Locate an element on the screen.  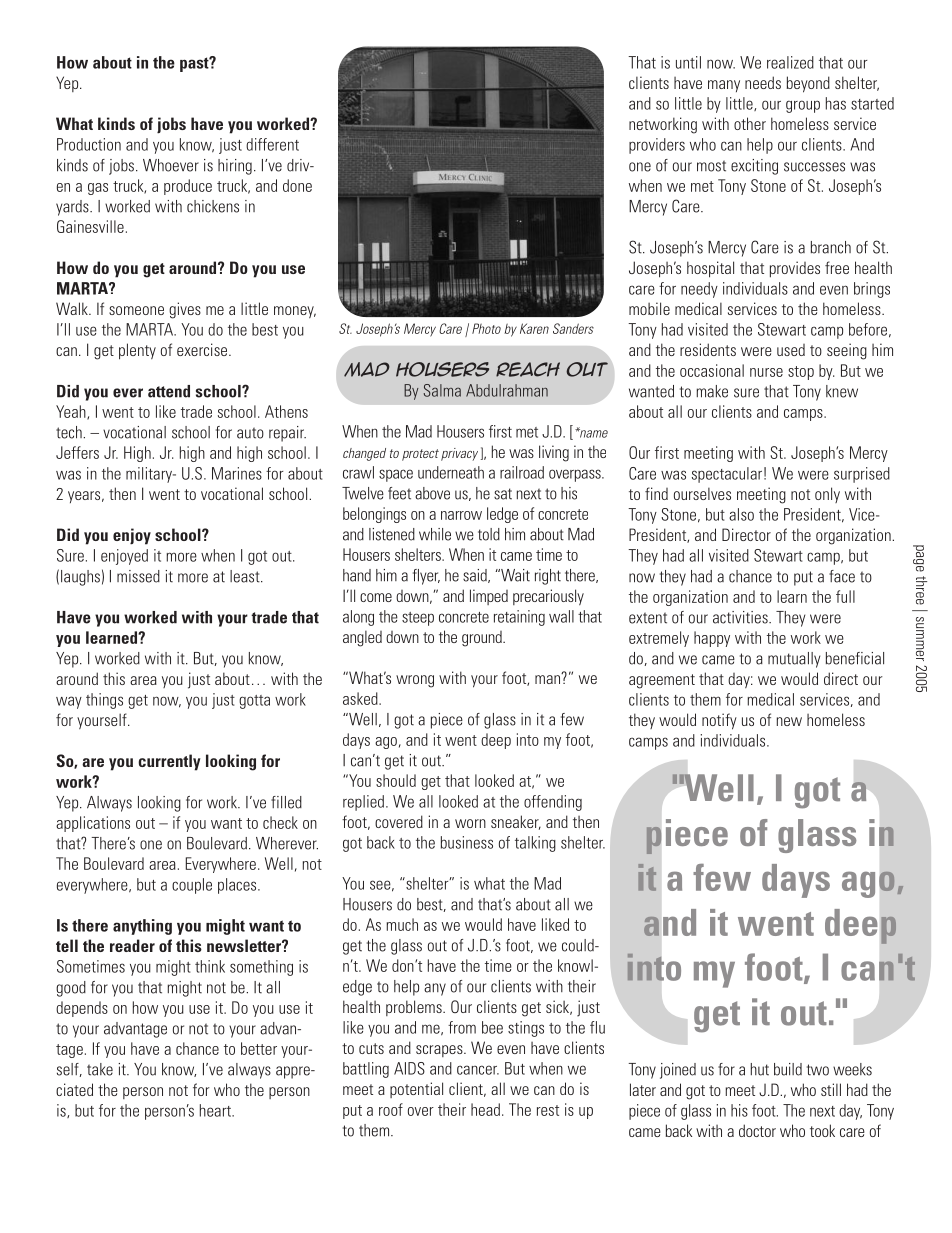
head is located at coordinates (485, 1109).
